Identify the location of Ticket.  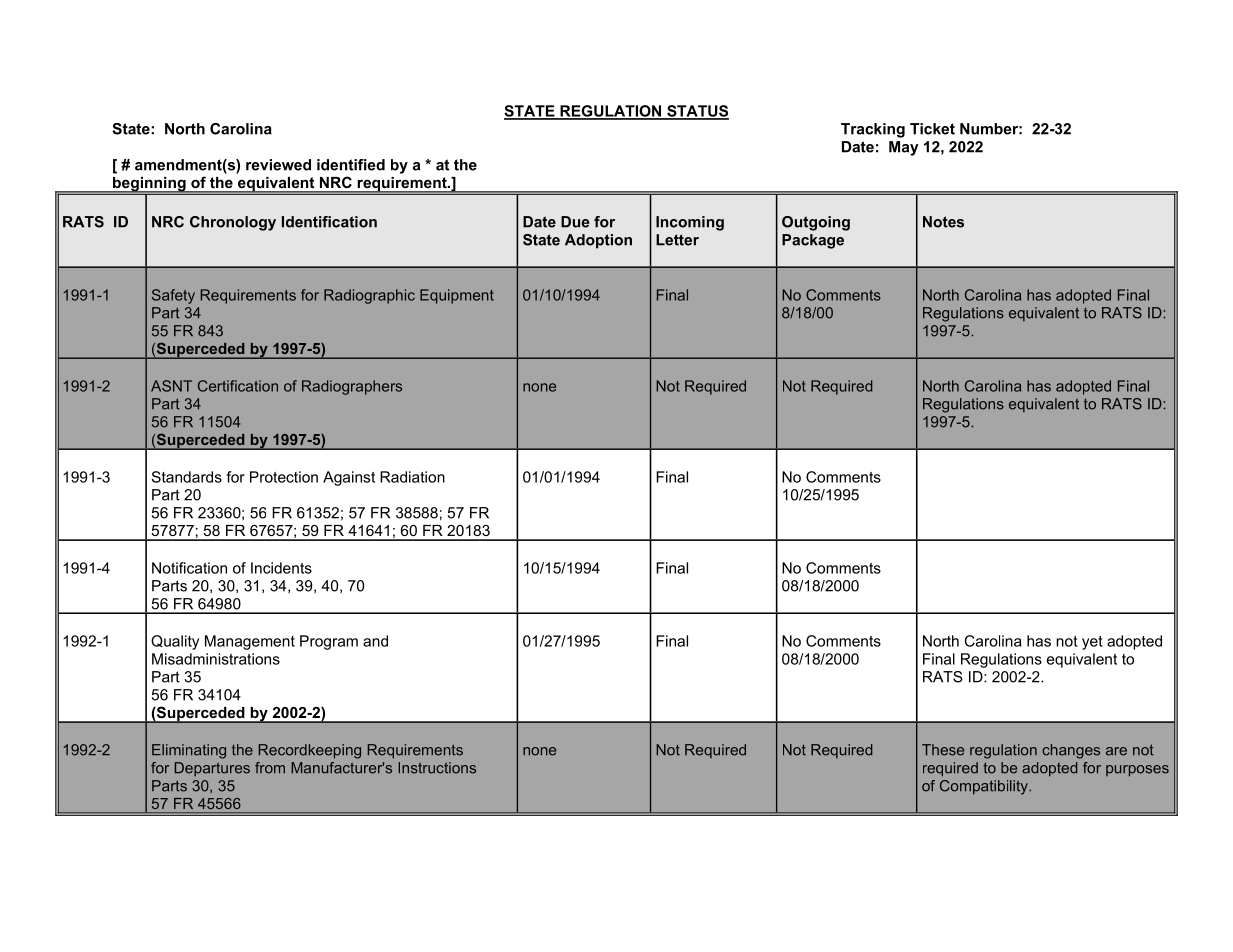
(932, 129).
